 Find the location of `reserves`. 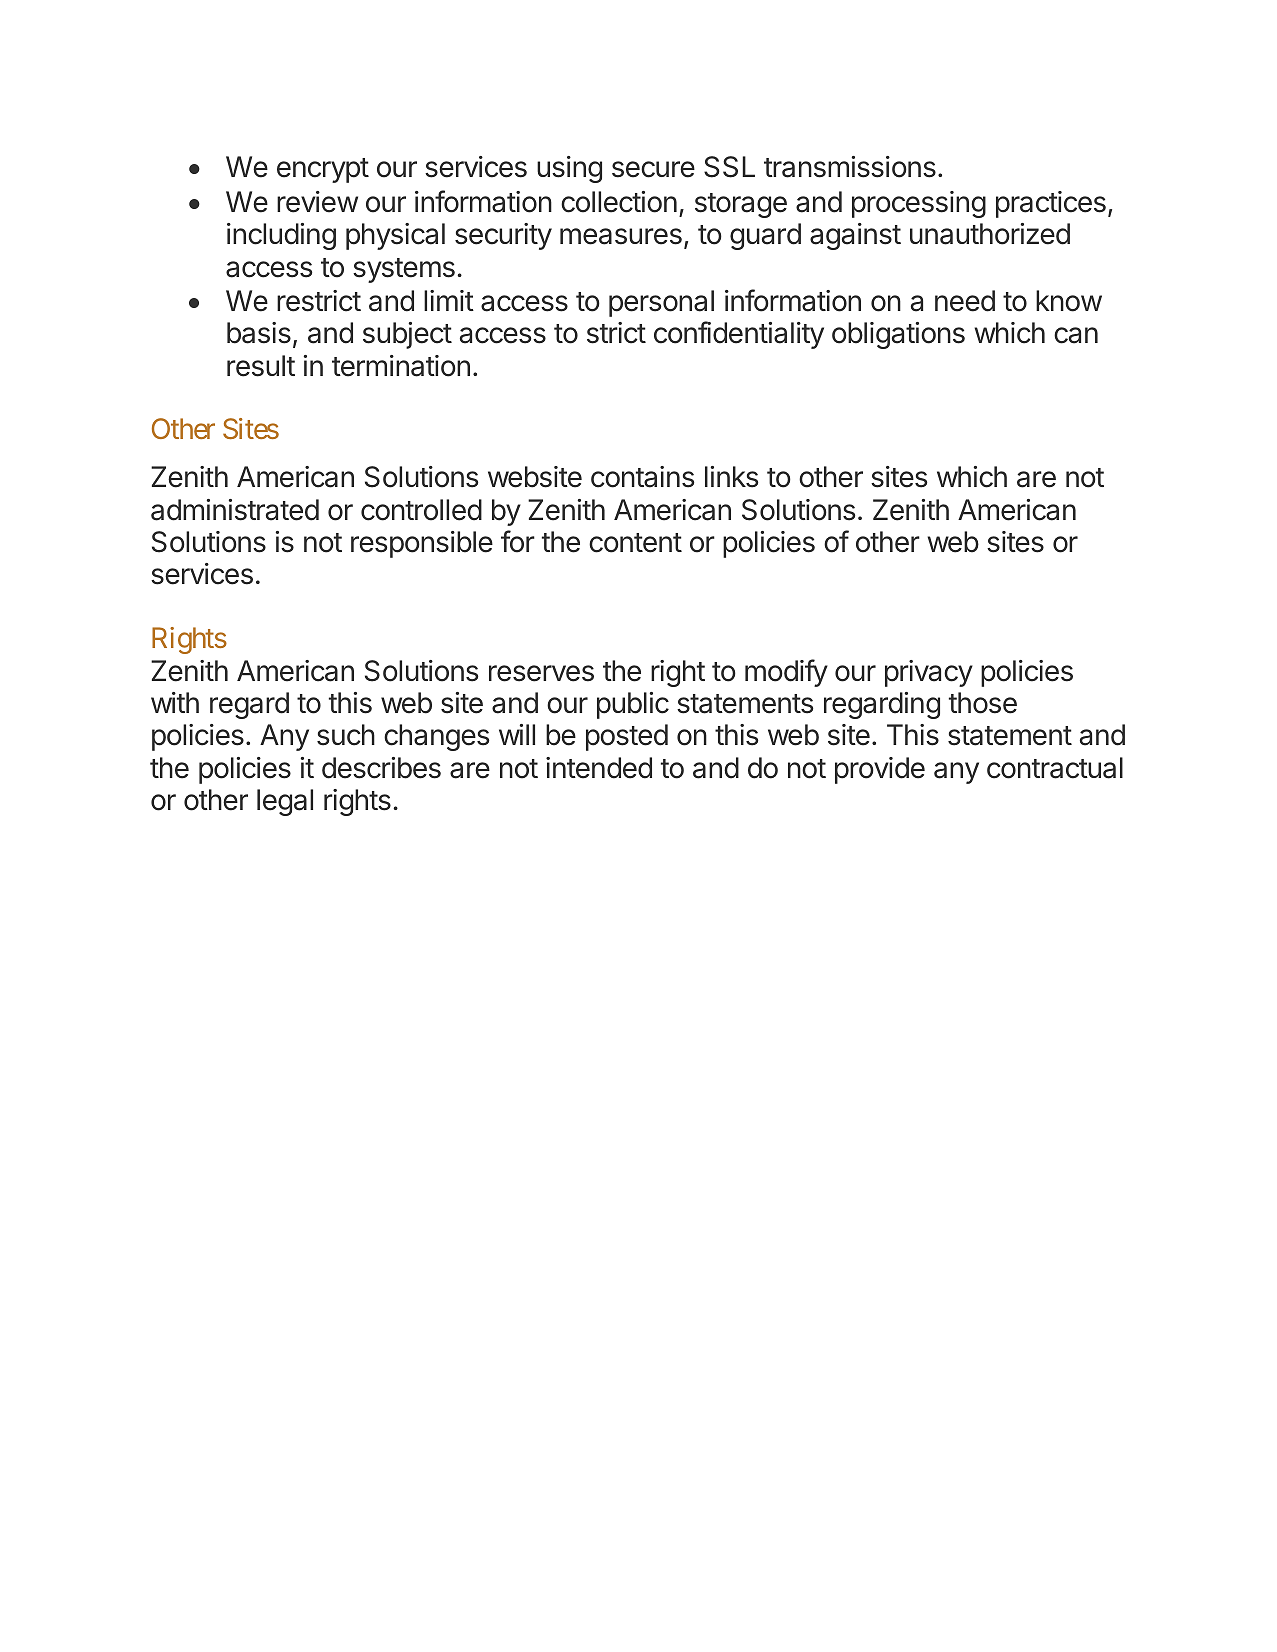

reserves is located at coordinates (541, 673).
